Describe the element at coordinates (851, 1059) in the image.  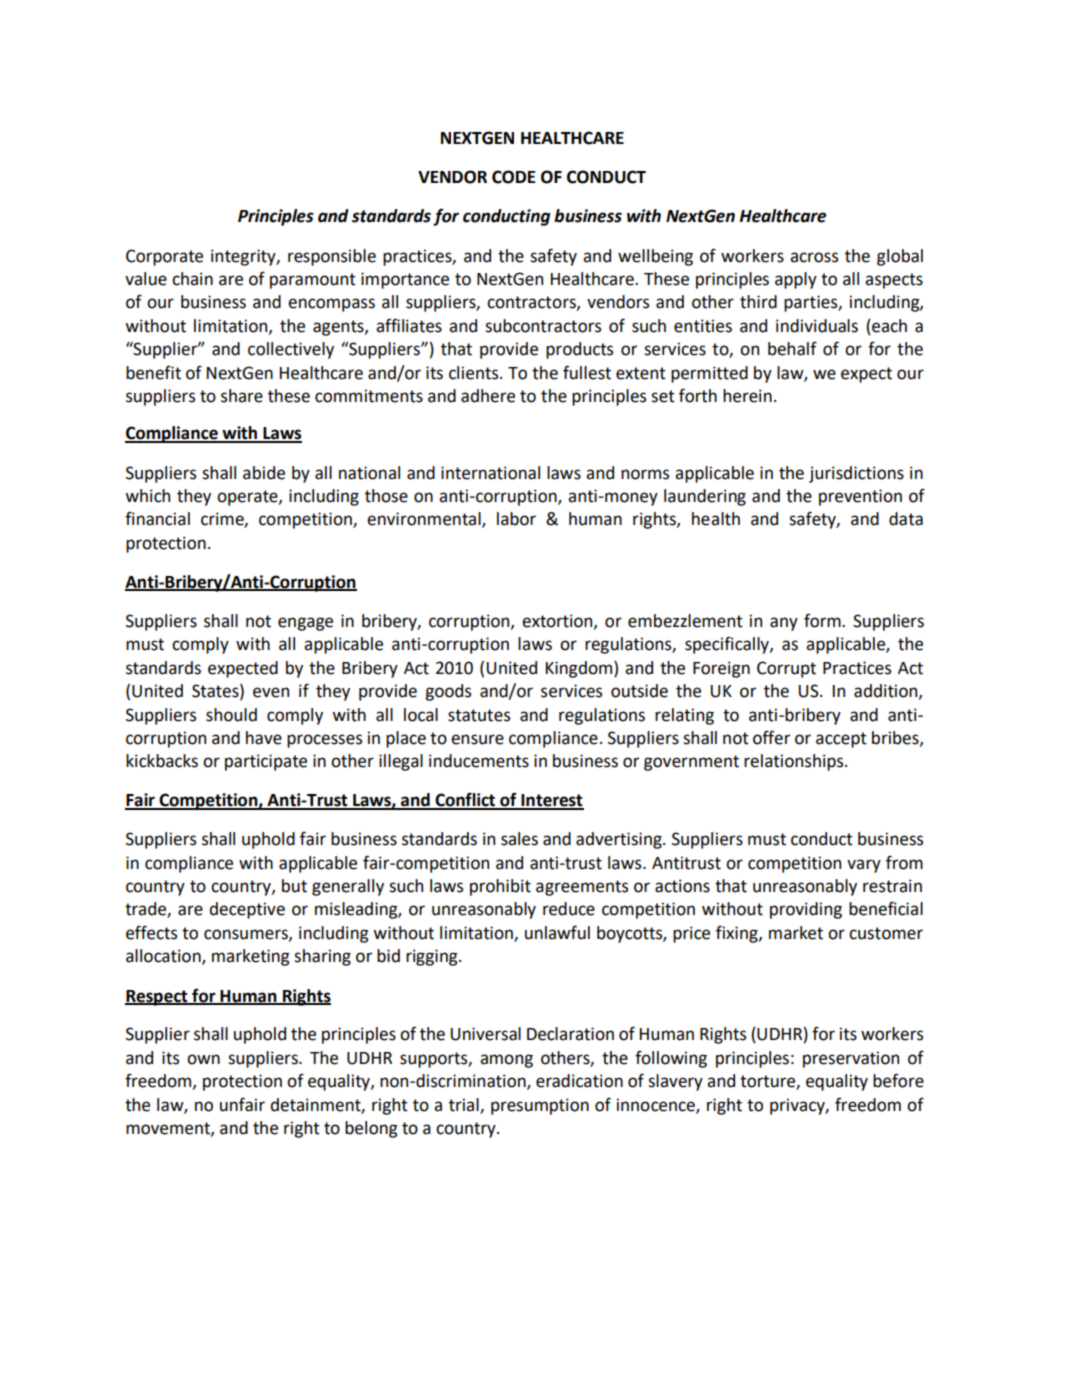
I see `preservation` at that location.
